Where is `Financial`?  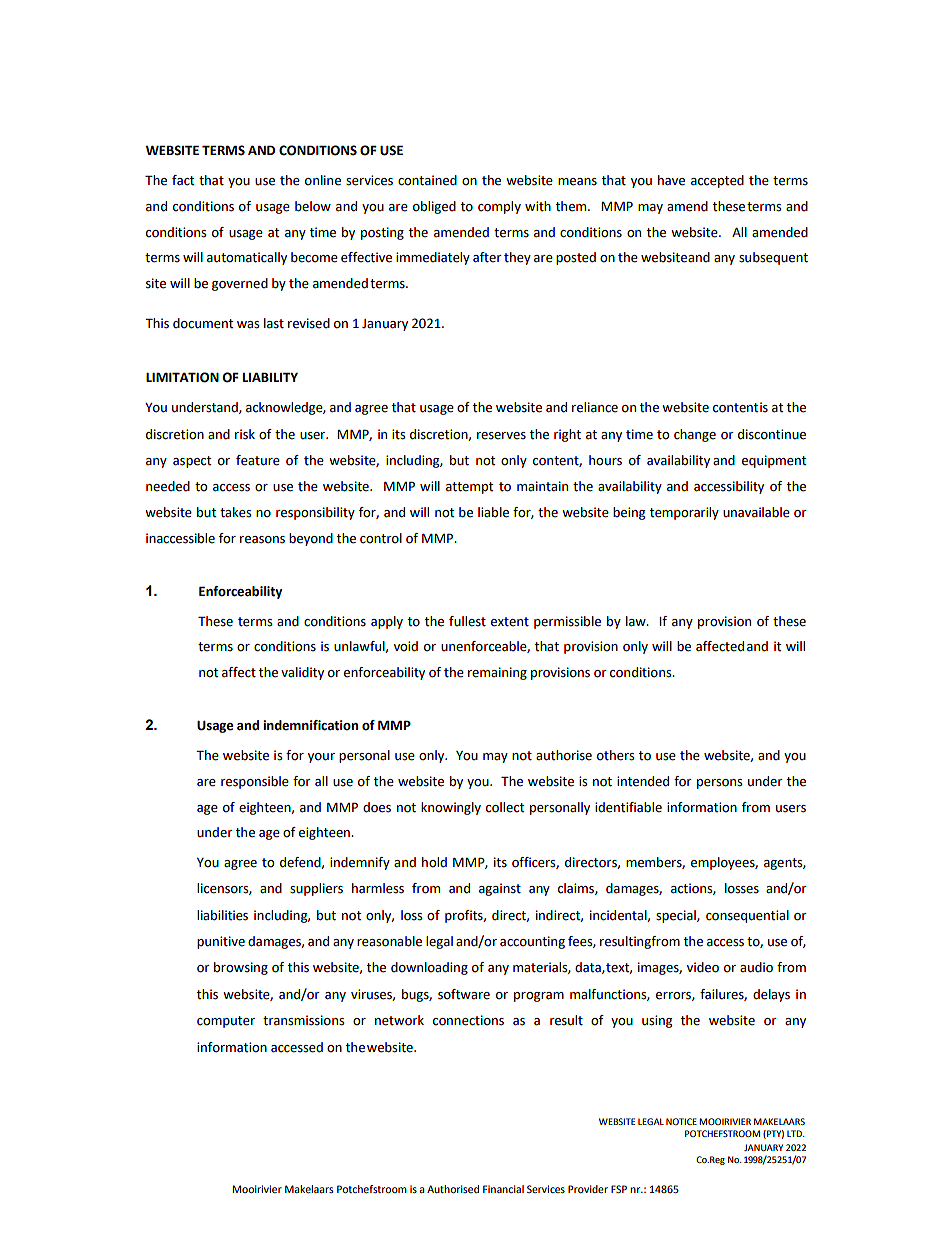
Financial is located at coordinates (503, 1189).
